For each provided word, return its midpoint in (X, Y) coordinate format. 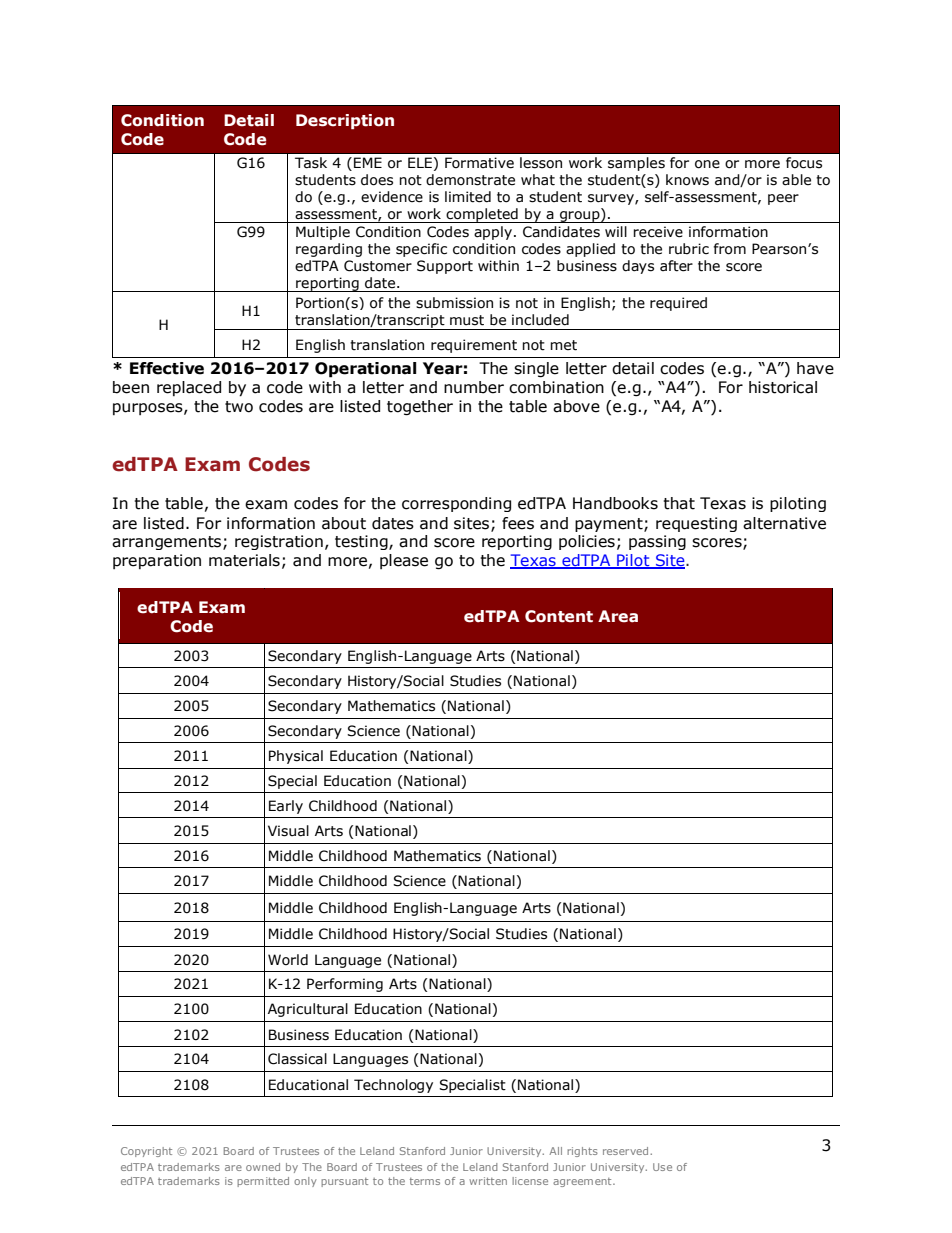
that (679, 503)
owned (263, 1167)
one (707, 164)
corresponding (456, 504)
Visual (288, 831)
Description (345, 121)
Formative (479, 163)
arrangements (166, 543)
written (488, 1181)
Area (618, 616)
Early (286, 807)
